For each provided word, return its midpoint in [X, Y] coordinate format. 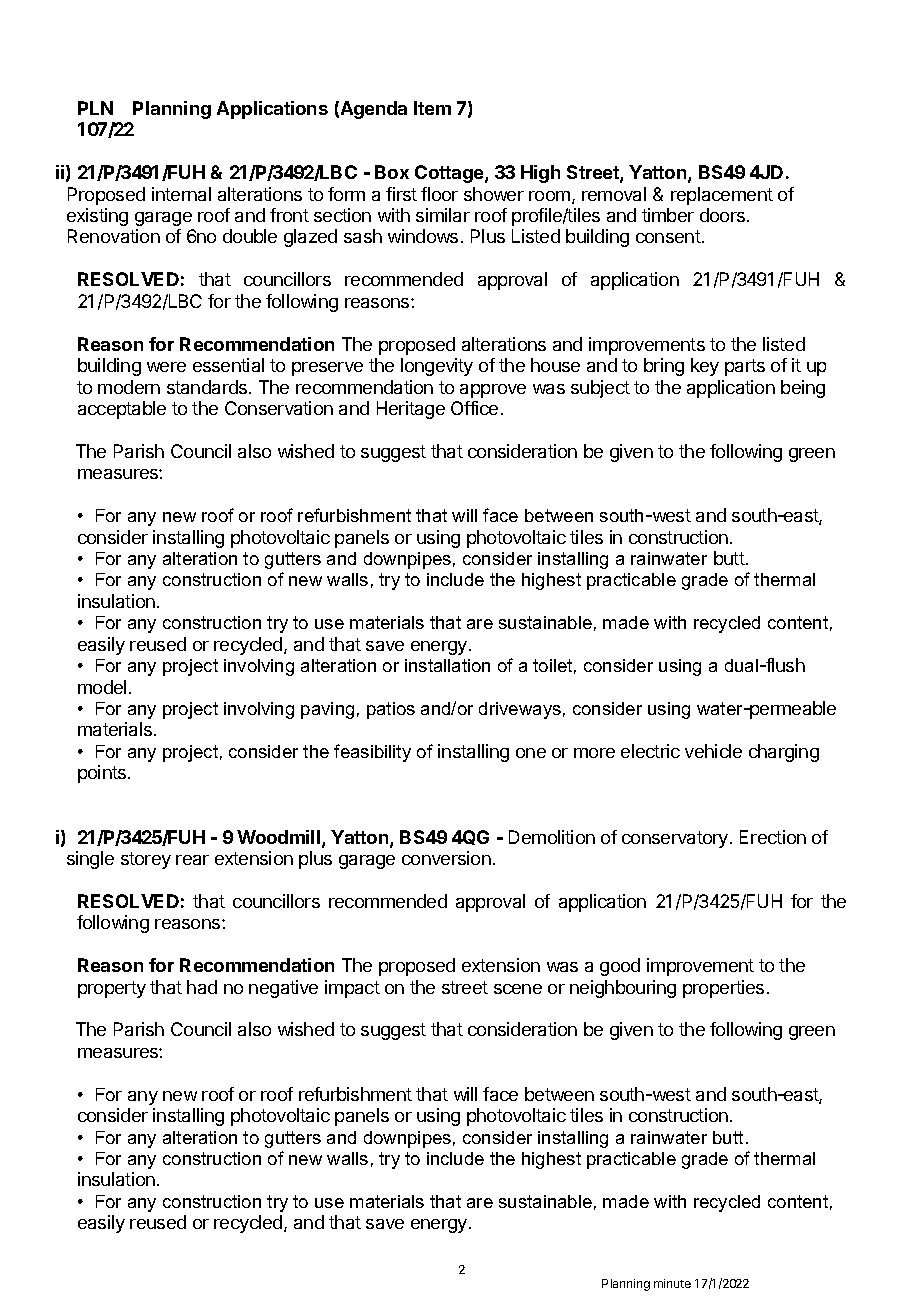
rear [192, 860]
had [202, 987]
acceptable [122, 410]
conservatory [676, 839]
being [803, 389]
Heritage [411, 410]
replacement [722, 196]
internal [181, 194]
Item [432, 108]
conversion [446, 858]
